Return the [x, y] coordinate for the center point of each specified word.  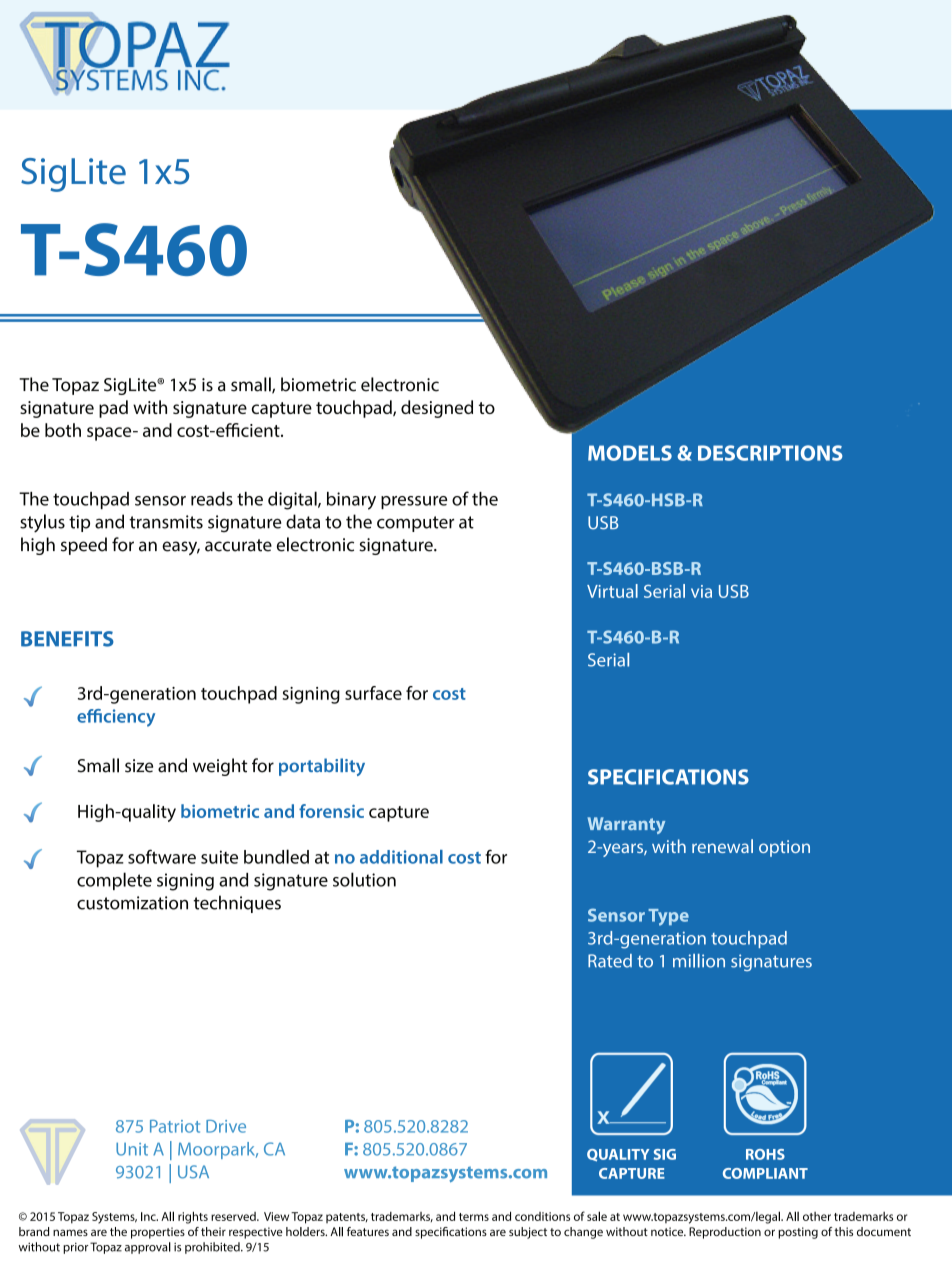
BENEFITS [67, 639]
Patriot [175, 1126]
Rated [610, 961]
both [63, 430]
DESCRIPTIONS [770, 453]
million [699, 961]
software [162, 856]
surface [373, 693]
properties [158, 1233]
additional [401, 857]
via [701, 591]
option [784, 848]
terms [474, 1217]
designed [437, 409]
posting [798, 1233]
